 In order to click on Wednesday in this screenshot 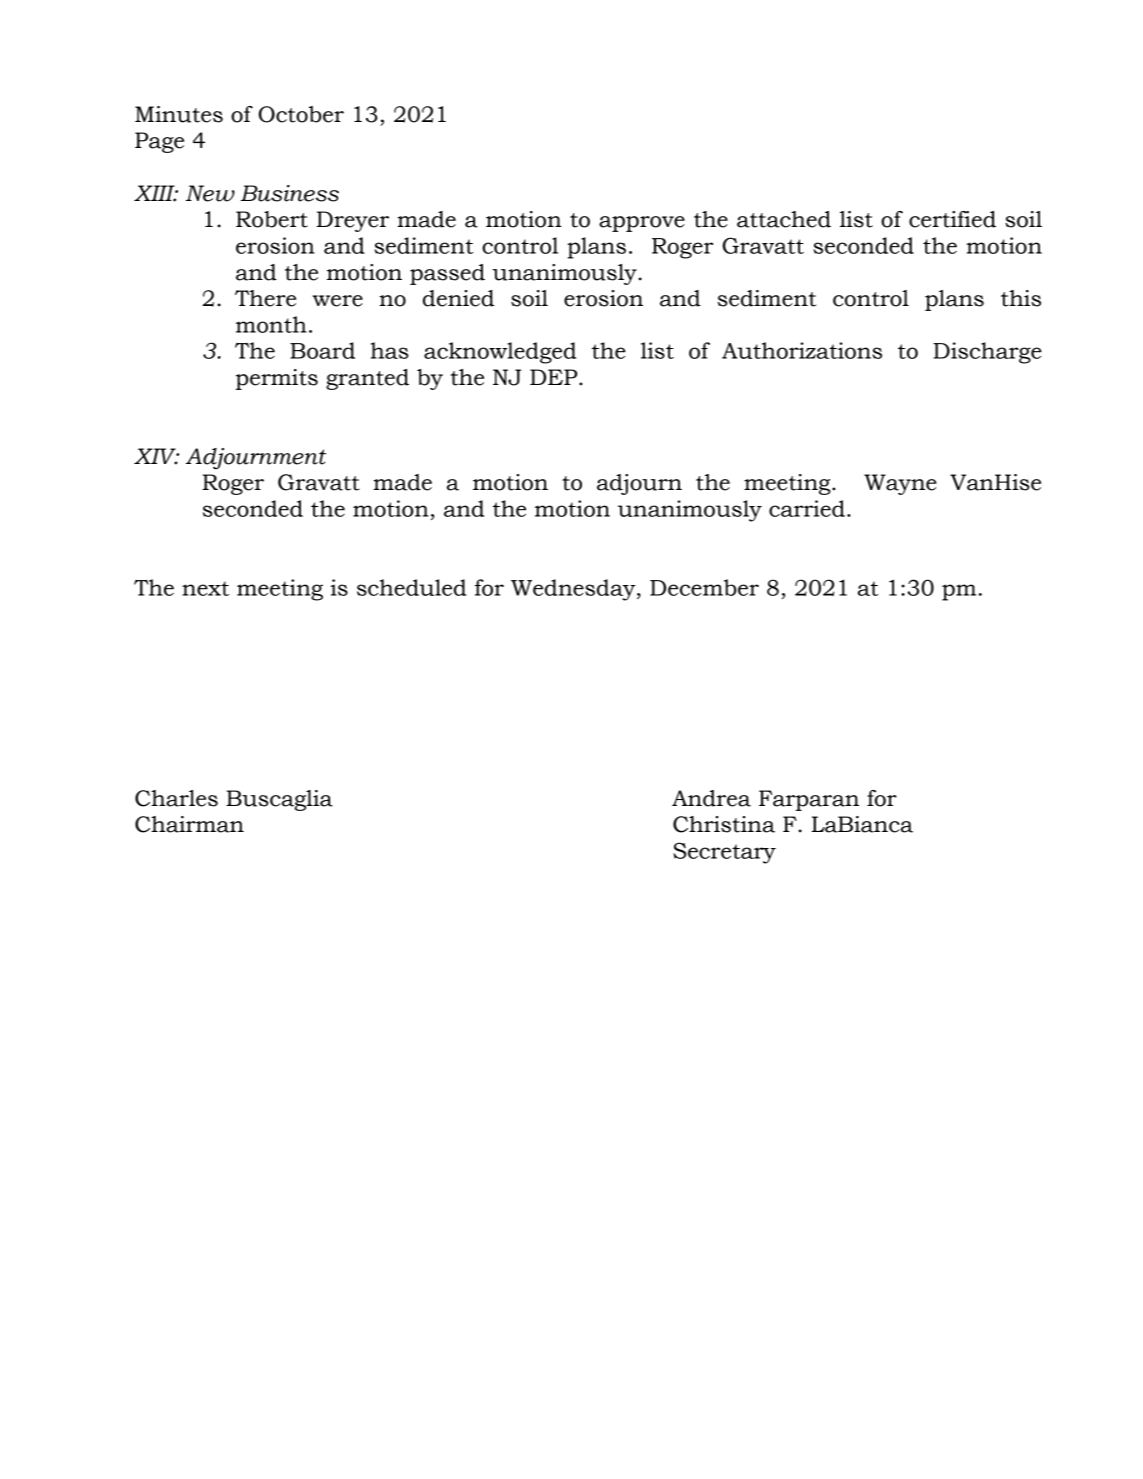, I will do `click(574, 590)`.
